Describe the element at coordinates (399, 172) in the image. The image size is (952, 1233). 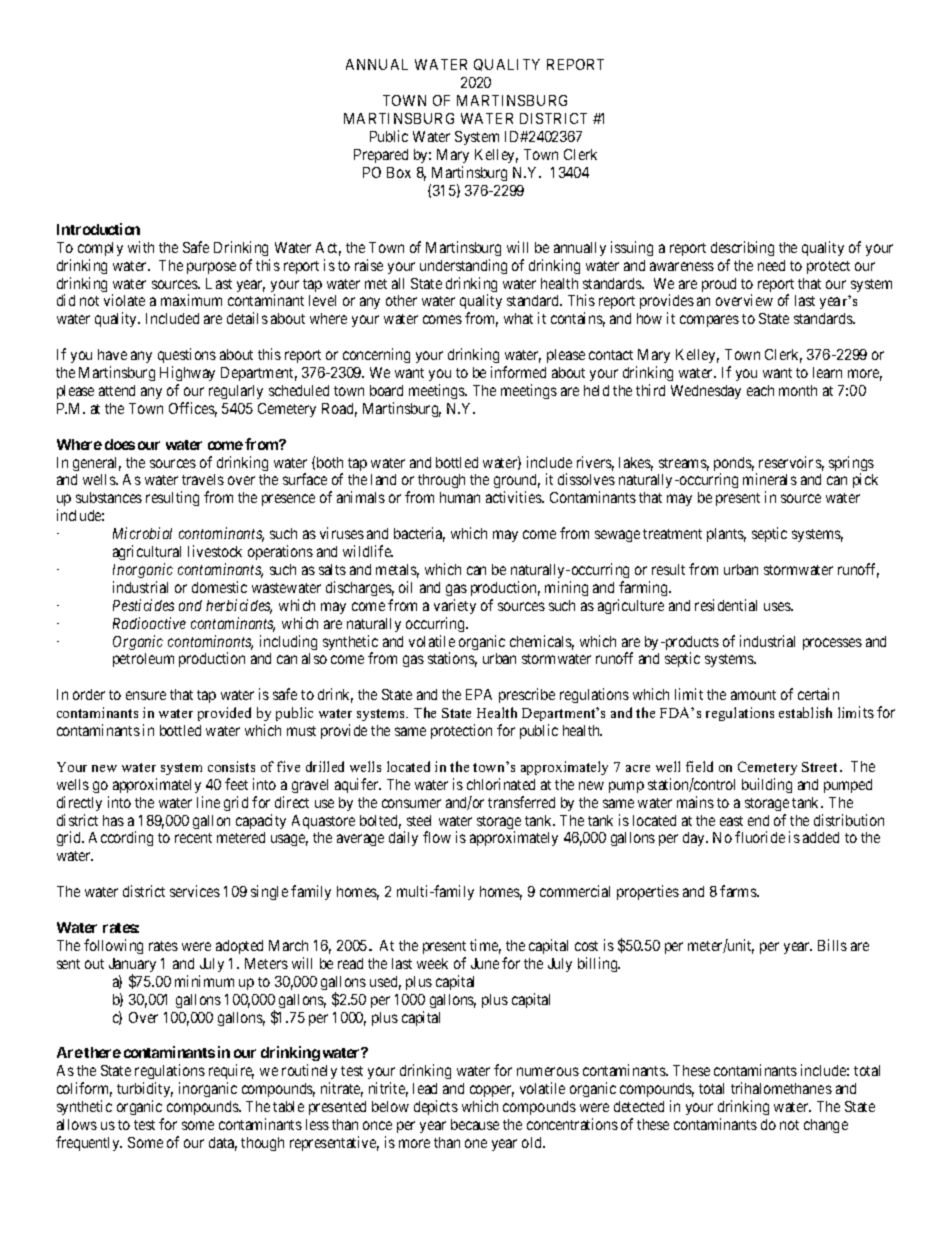
I see `Box` at that location.
